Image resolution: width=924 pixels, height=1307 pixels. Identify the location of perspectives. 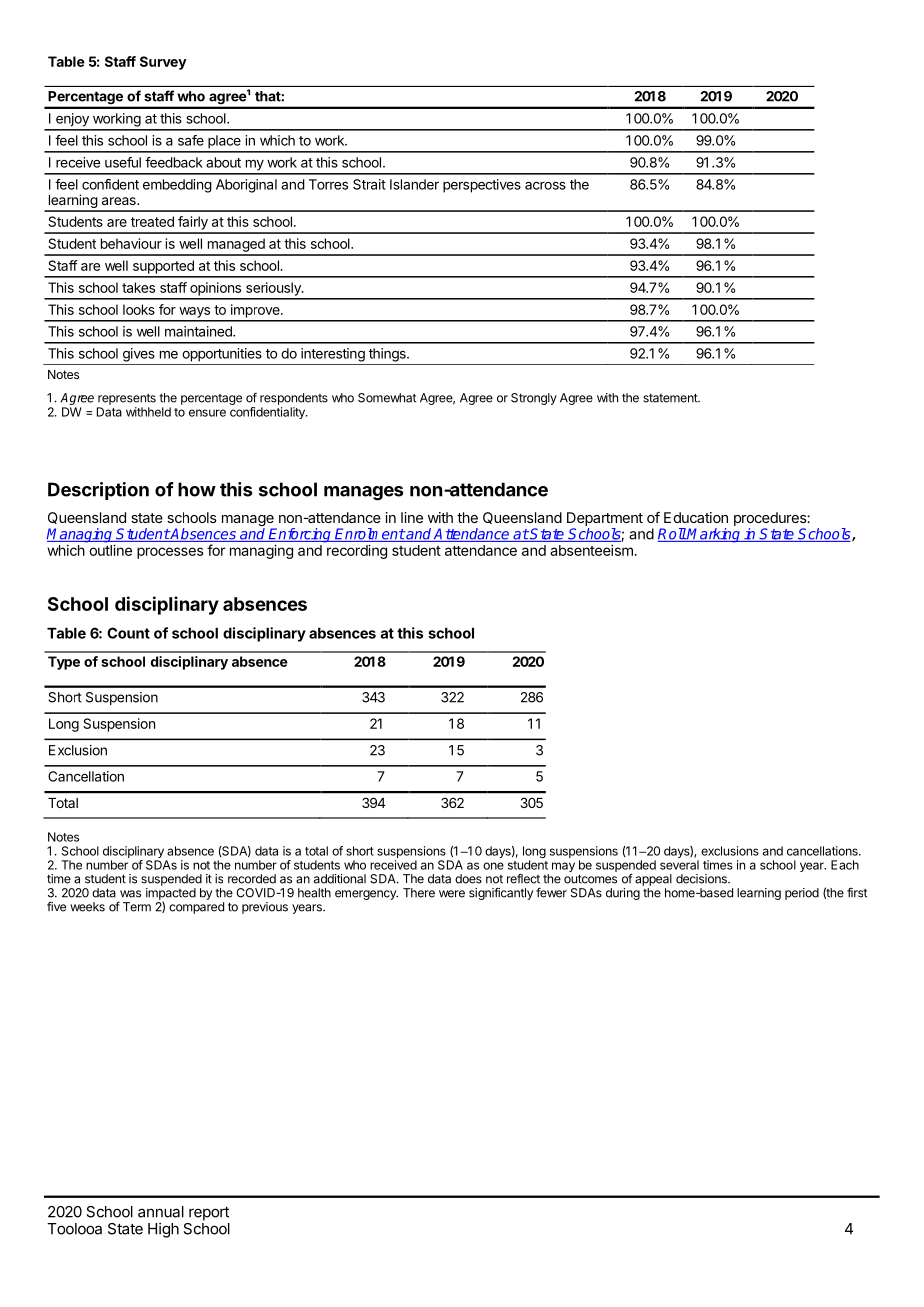
(482, 186).
